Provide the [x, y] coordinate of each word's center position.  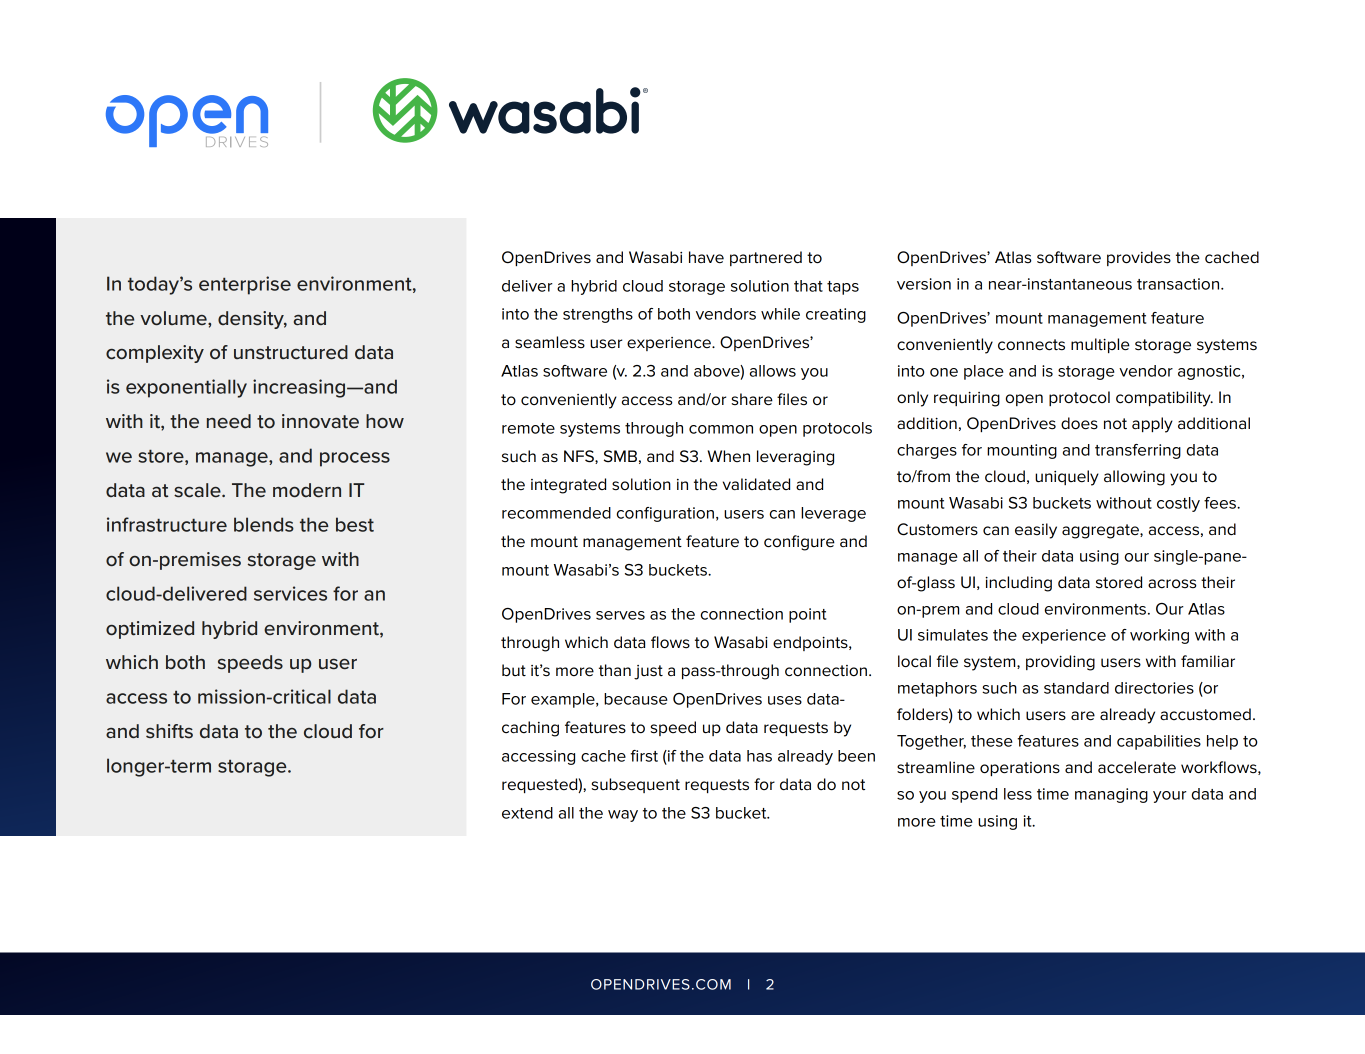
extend [527, 813]
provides [1139, 258]
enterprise [245, 285]
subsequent [635, 785]
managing [1111, 795]
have [706, 257]
